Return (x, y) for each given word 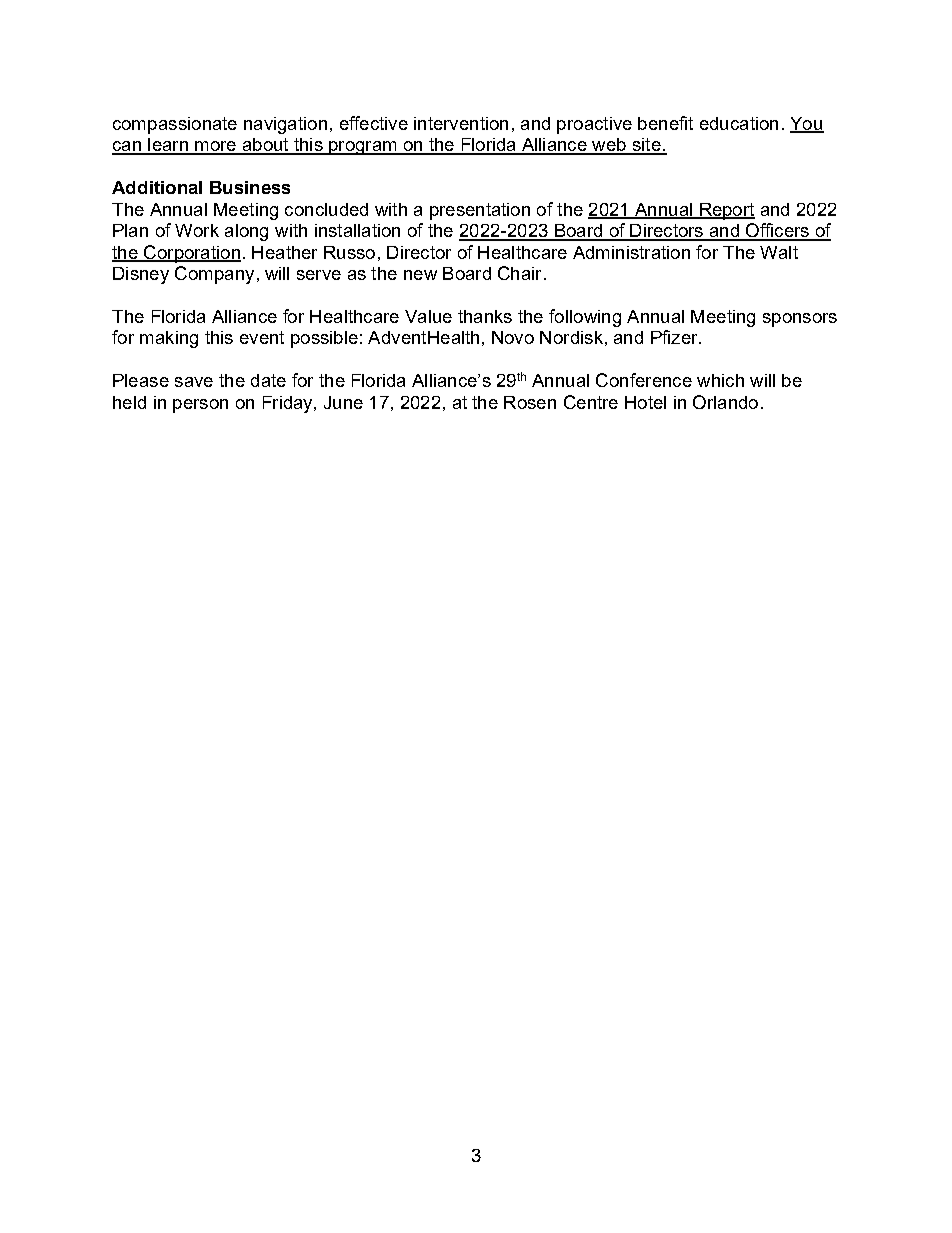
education (739, 123)
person (200, 406)
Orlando (725, 402)
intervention (461, 123)
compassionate (175, 125)
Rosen (530, 402)
